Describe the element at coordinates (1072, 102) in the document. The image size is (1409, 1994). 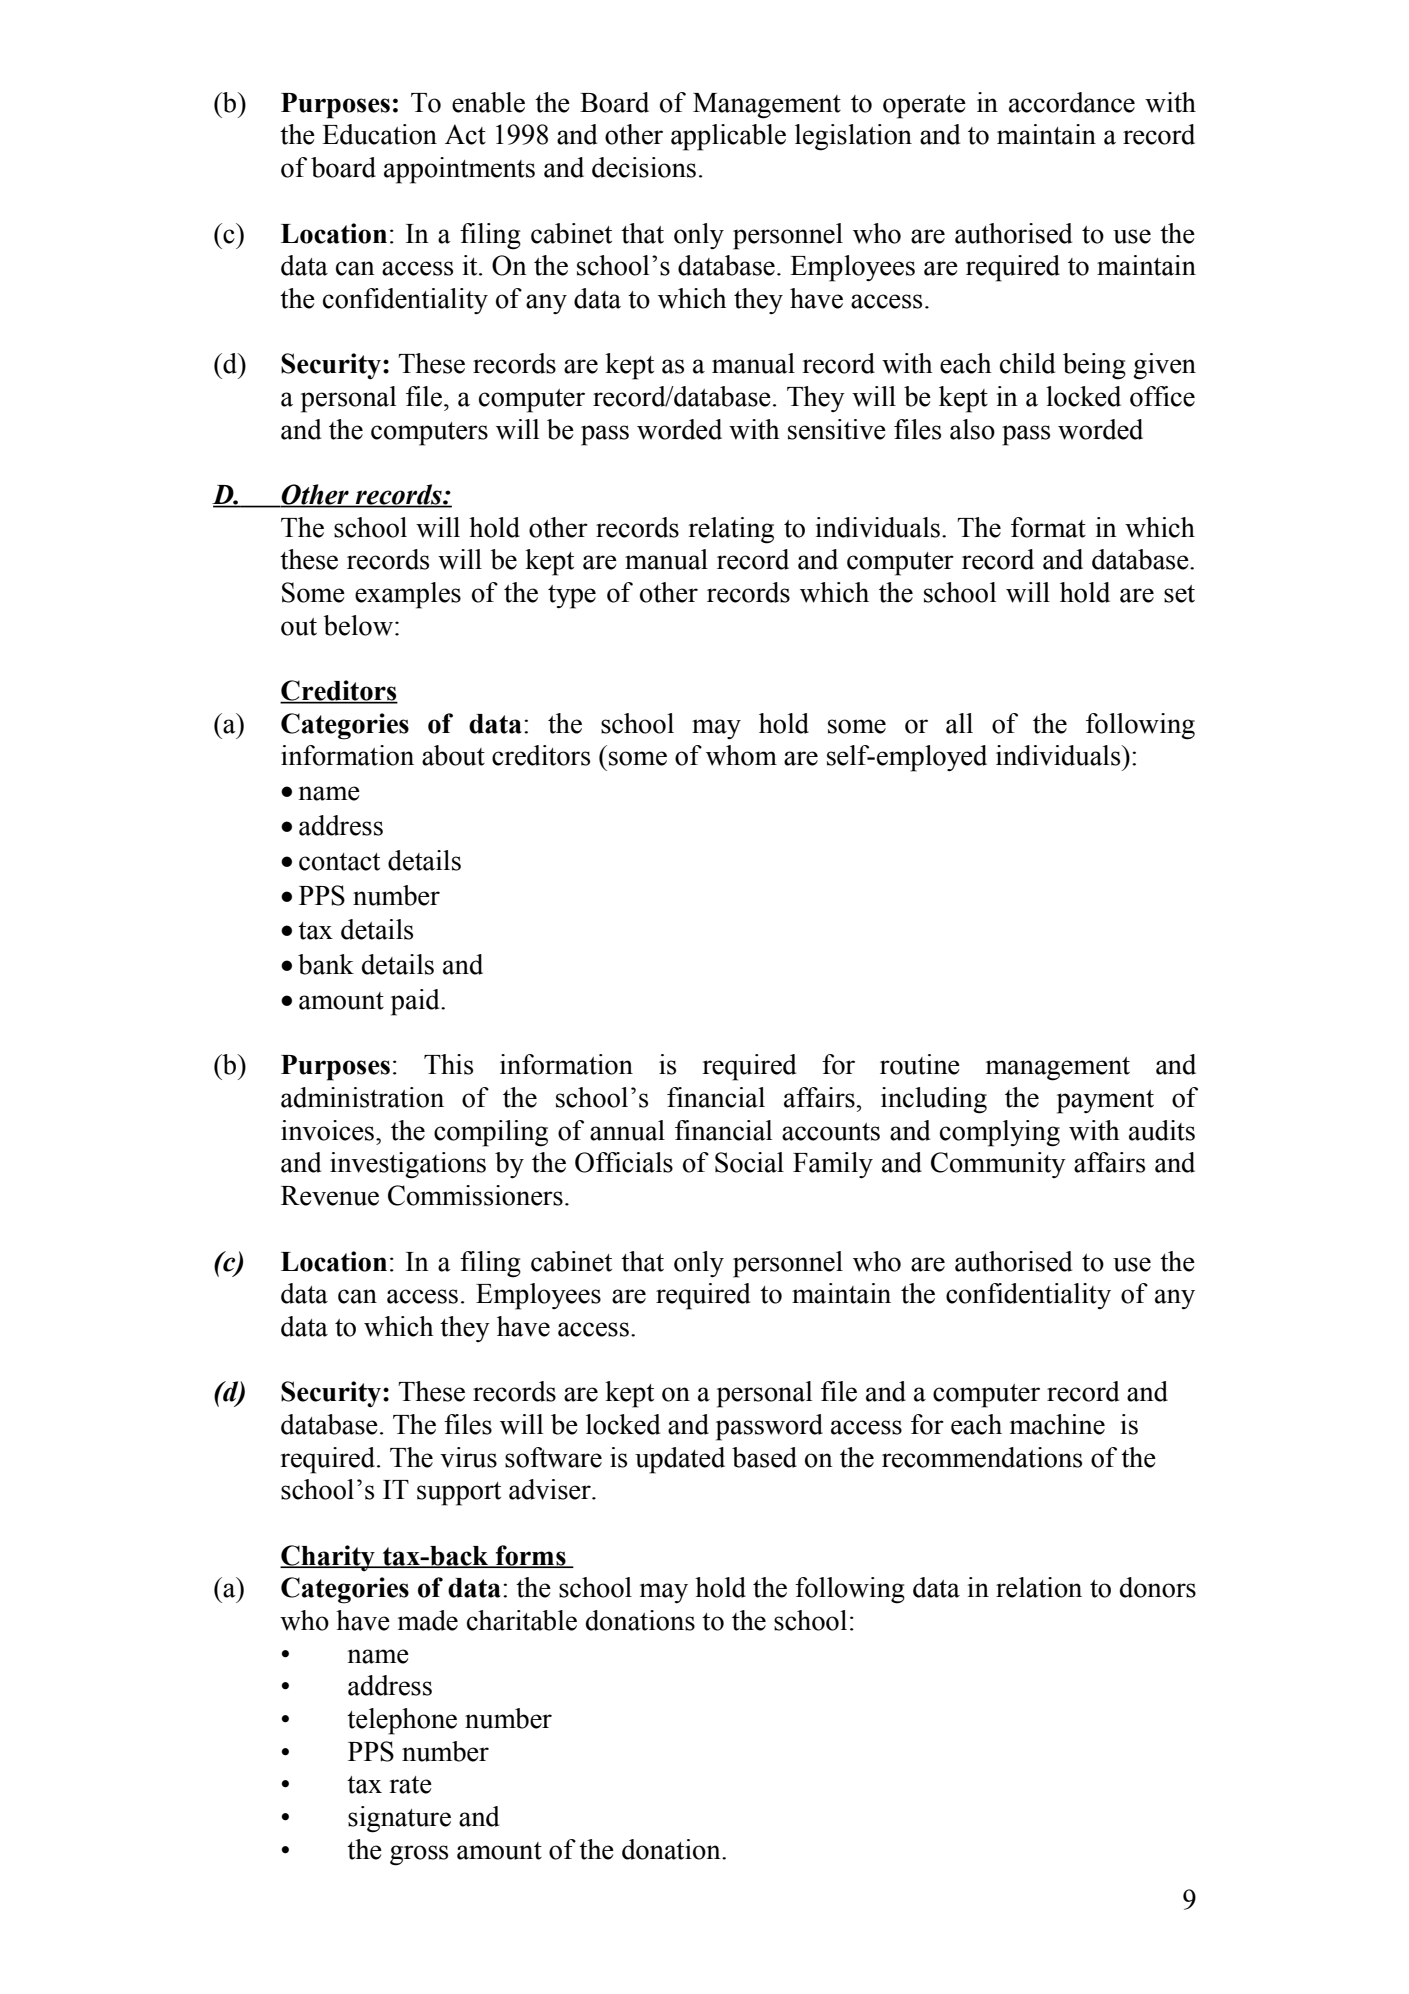
I see `accordance` at that location.
